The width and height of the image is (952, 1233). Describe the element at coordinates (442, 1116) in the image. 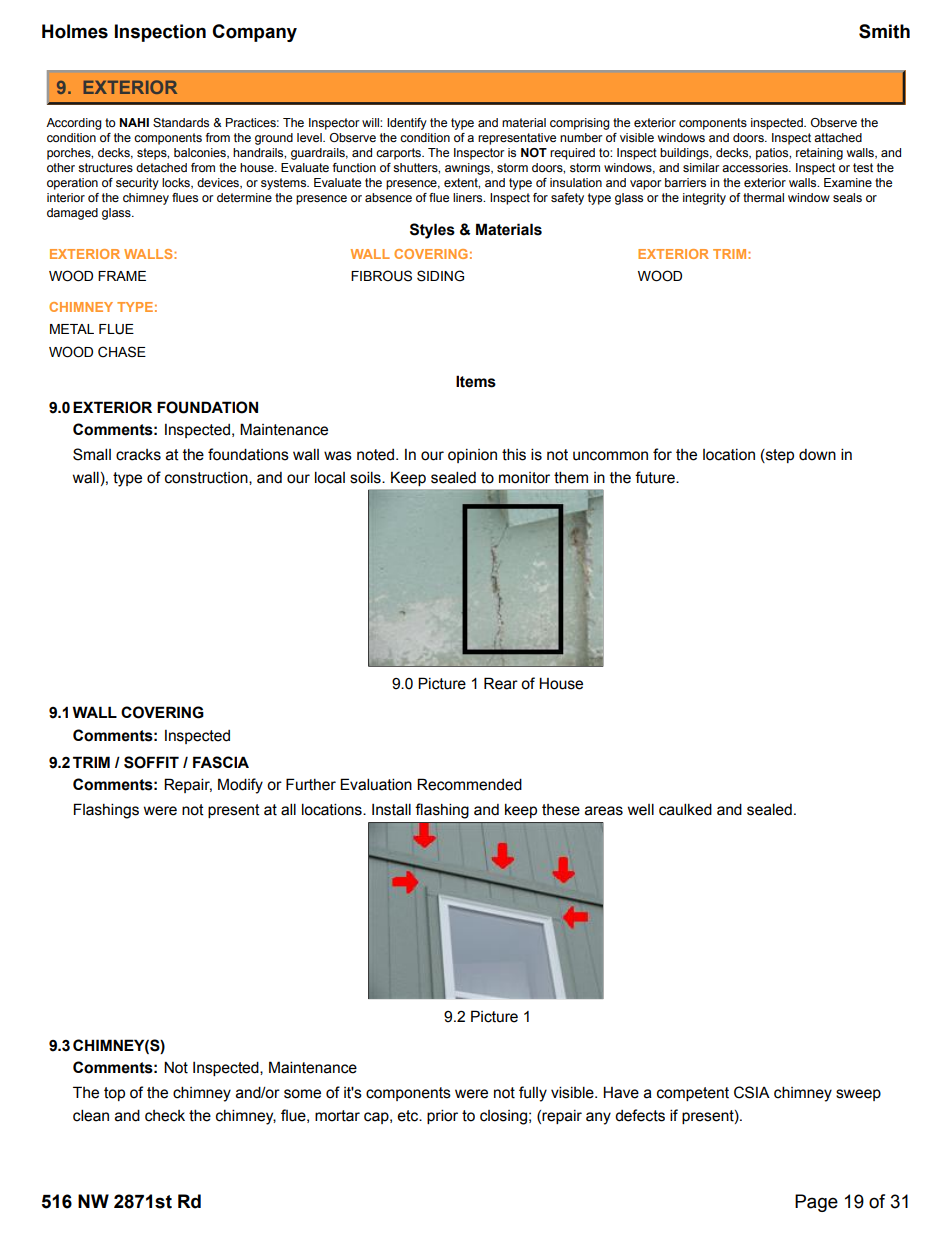

I see `prior` at that location.
